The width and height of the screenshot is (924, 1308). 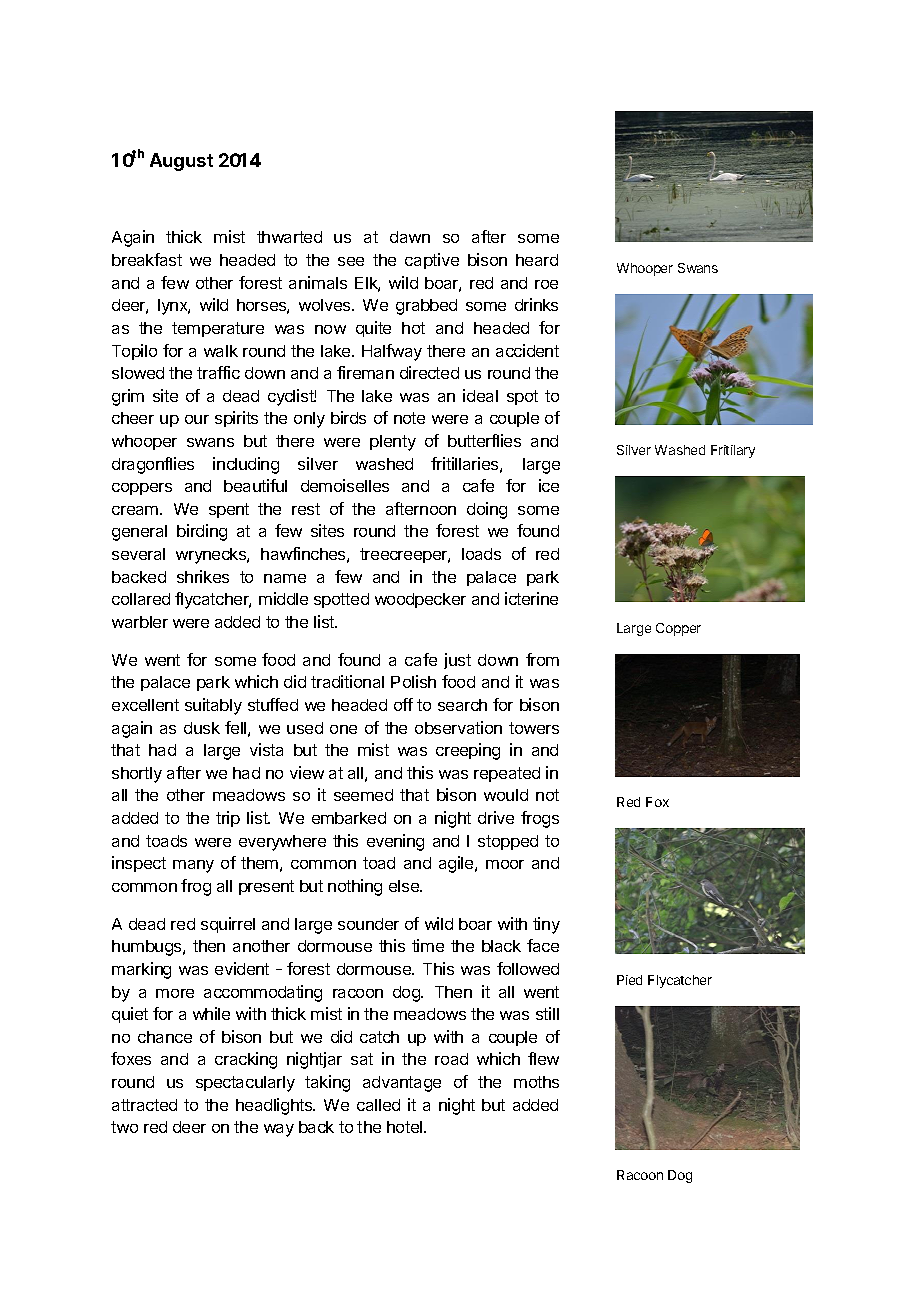 I want to click on heard, so click(x=537, y=260).
